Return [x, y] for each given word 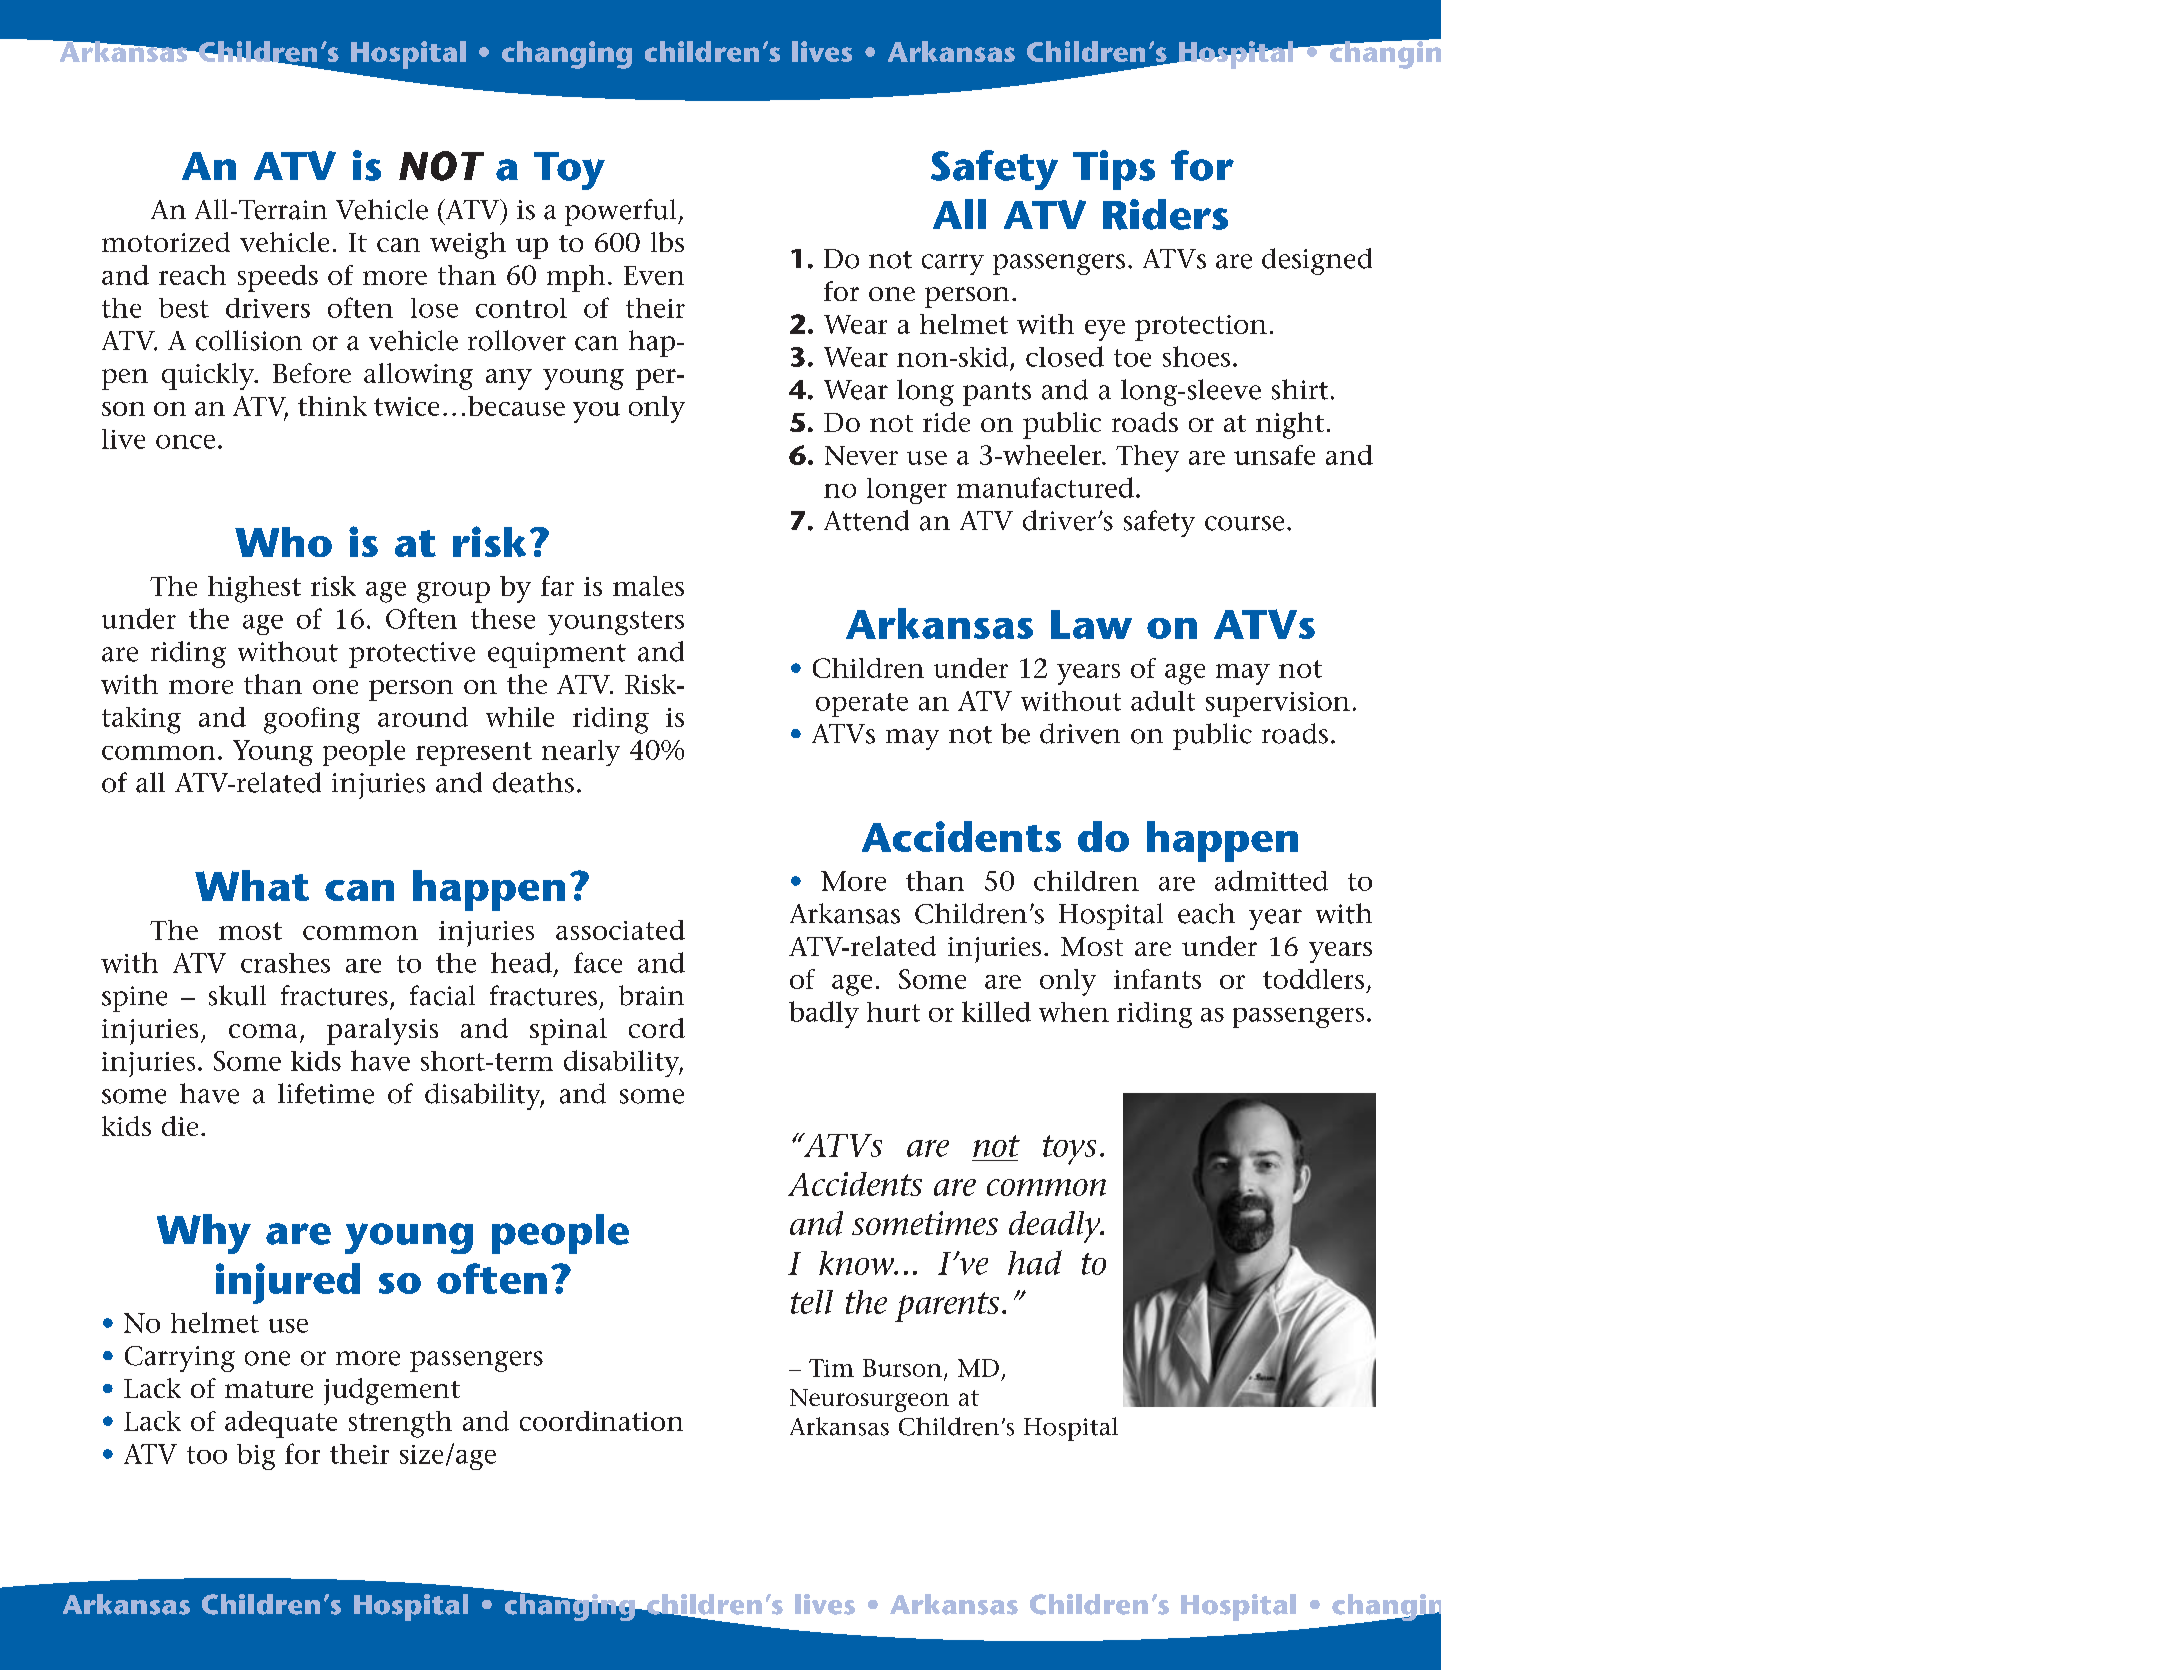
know [858, 1263]
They [1147, 458]
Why [204, 1234]
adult [1163, 701]
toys [1069, 1150]
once [185, 442]
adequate [281, 1424]
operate [862, 705]
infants [1157, 979]
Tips [1114, 170]
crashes [285, 963]
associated [620, 930]
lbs [667, 242]
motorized [166, 242]
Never [861, 455]
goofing [312, 720]
